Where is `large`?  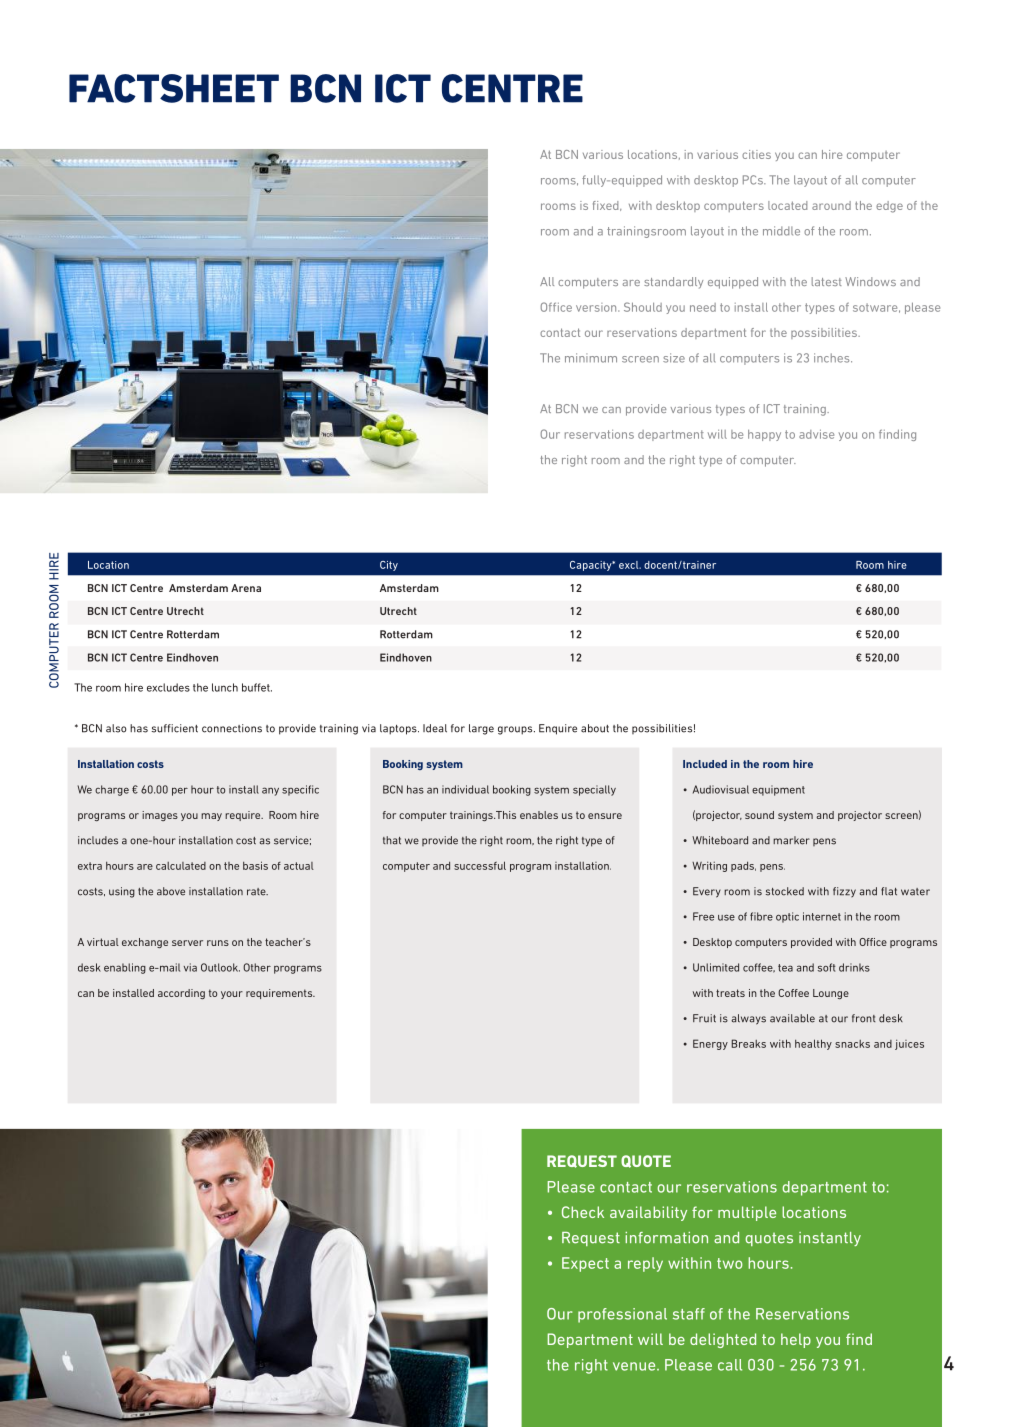
large is located at coordinates (481, 729).
